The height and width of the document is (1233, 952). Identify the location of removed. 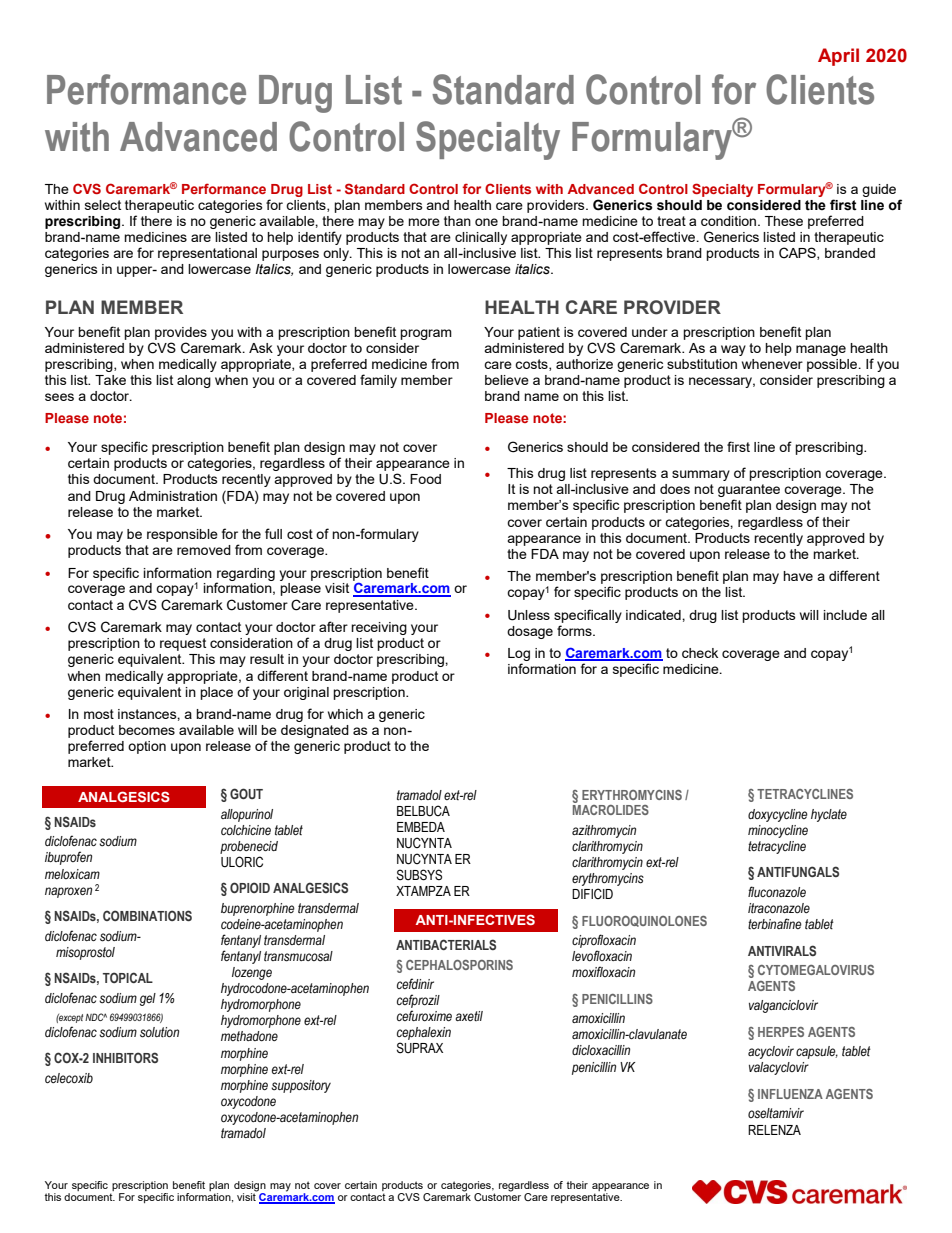
(204, 550).
